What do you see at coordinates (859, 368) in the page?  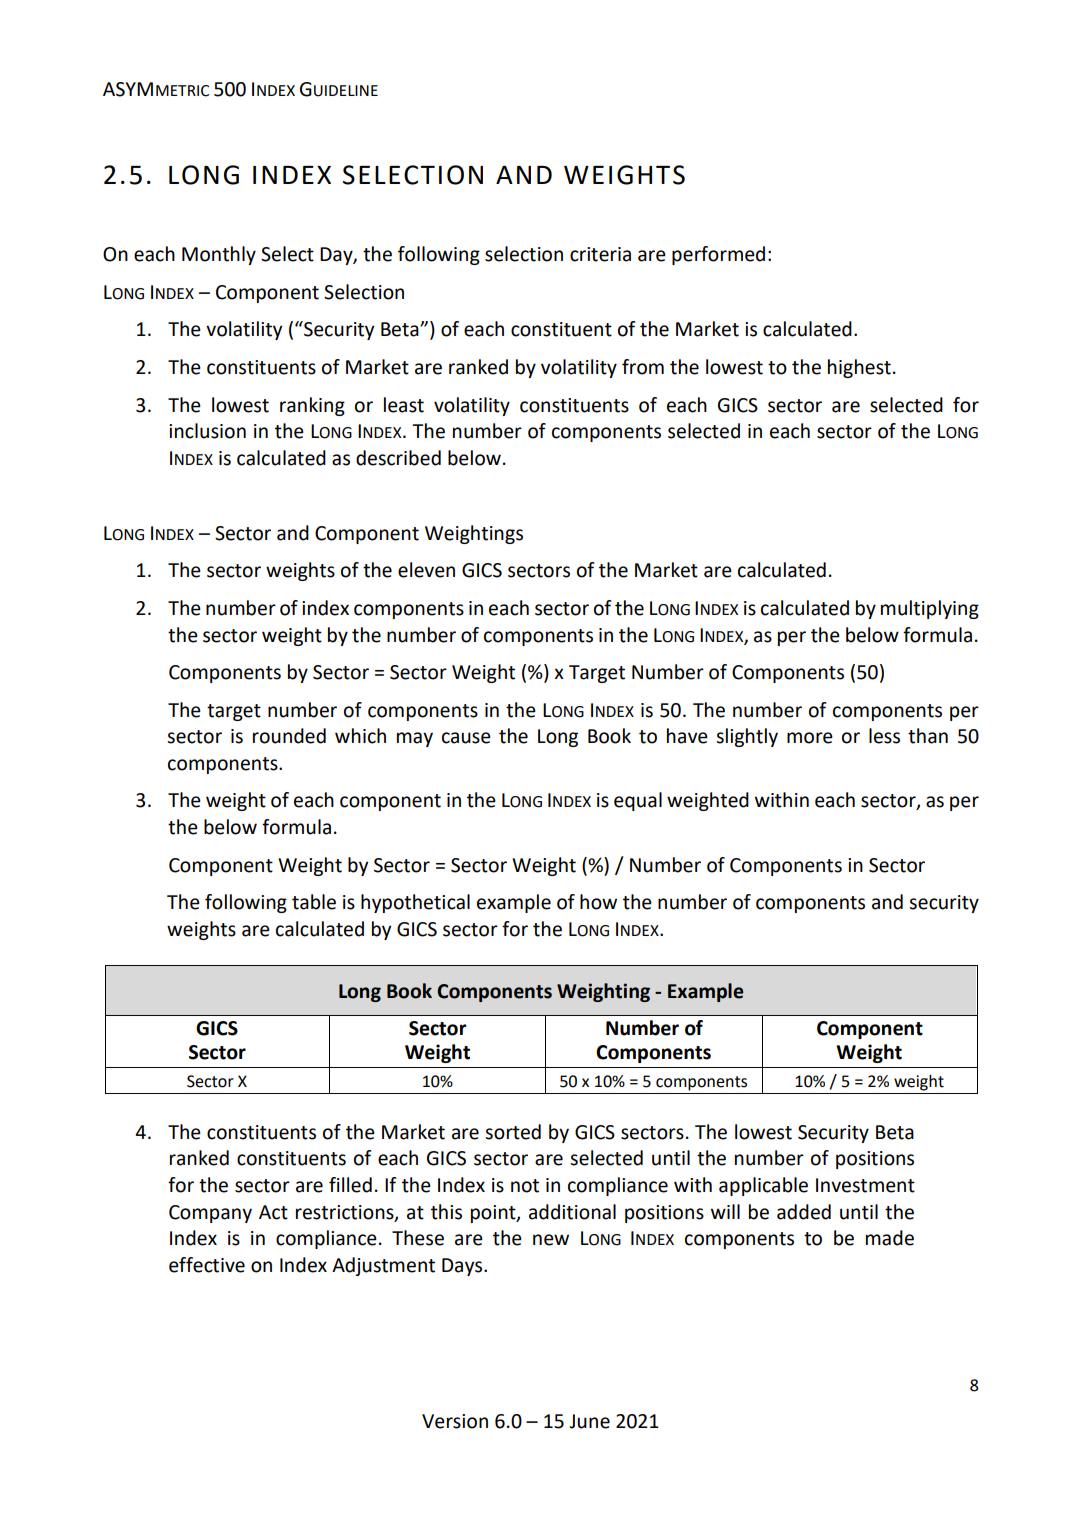 I see `highest` at bounding box center [859, 368].
